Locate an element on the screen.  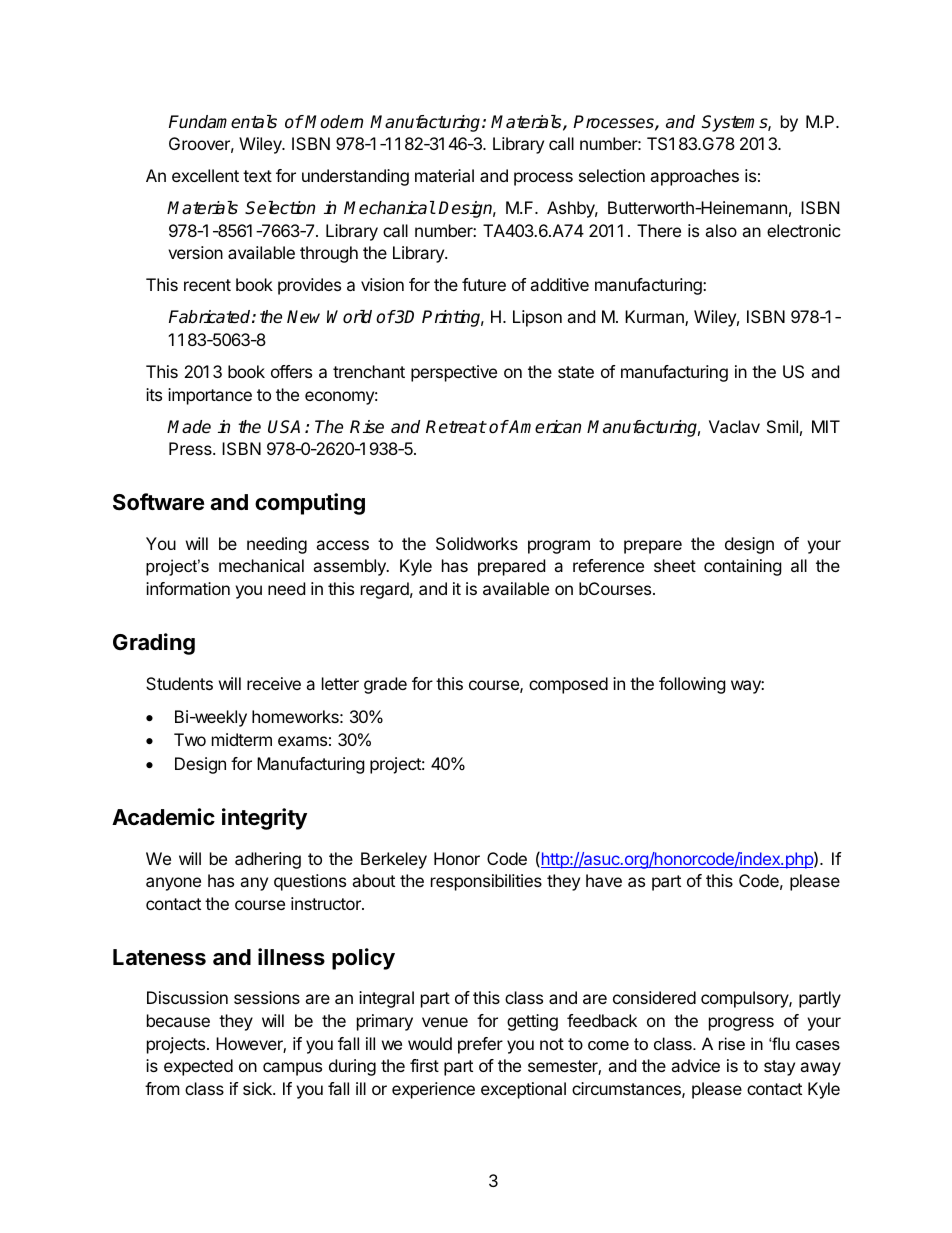
approaches is located at coordinates (694, 177).
